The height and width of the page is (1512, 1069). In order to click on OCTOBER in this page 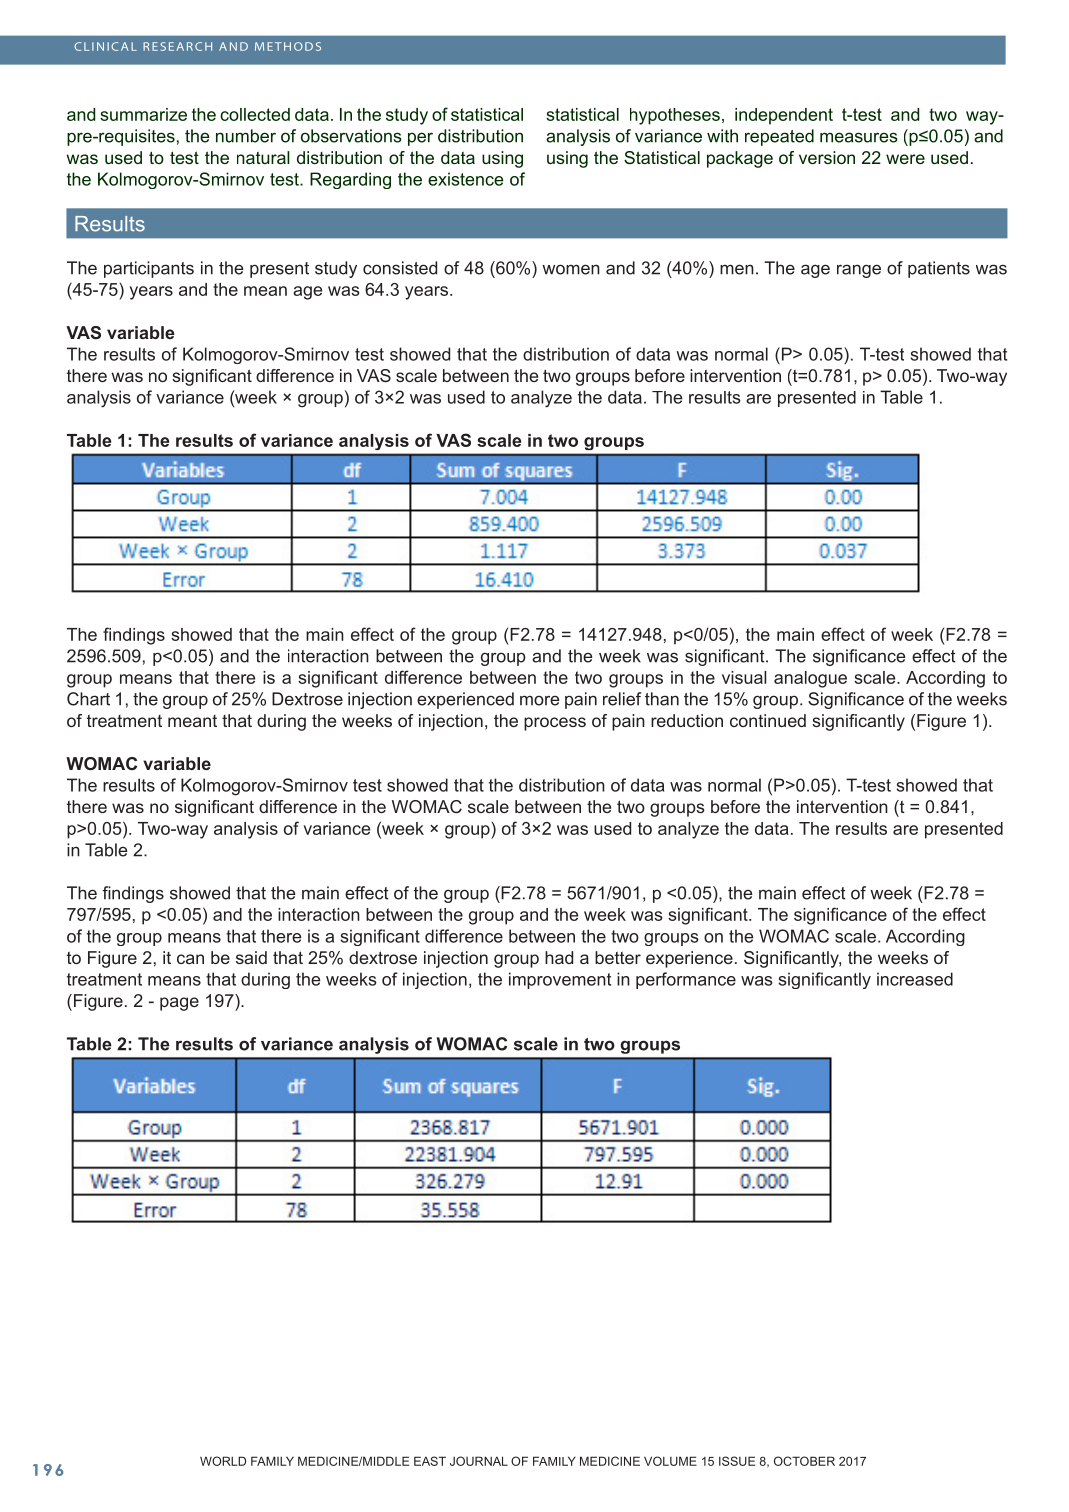, I will do `click(804, 1461)`.
